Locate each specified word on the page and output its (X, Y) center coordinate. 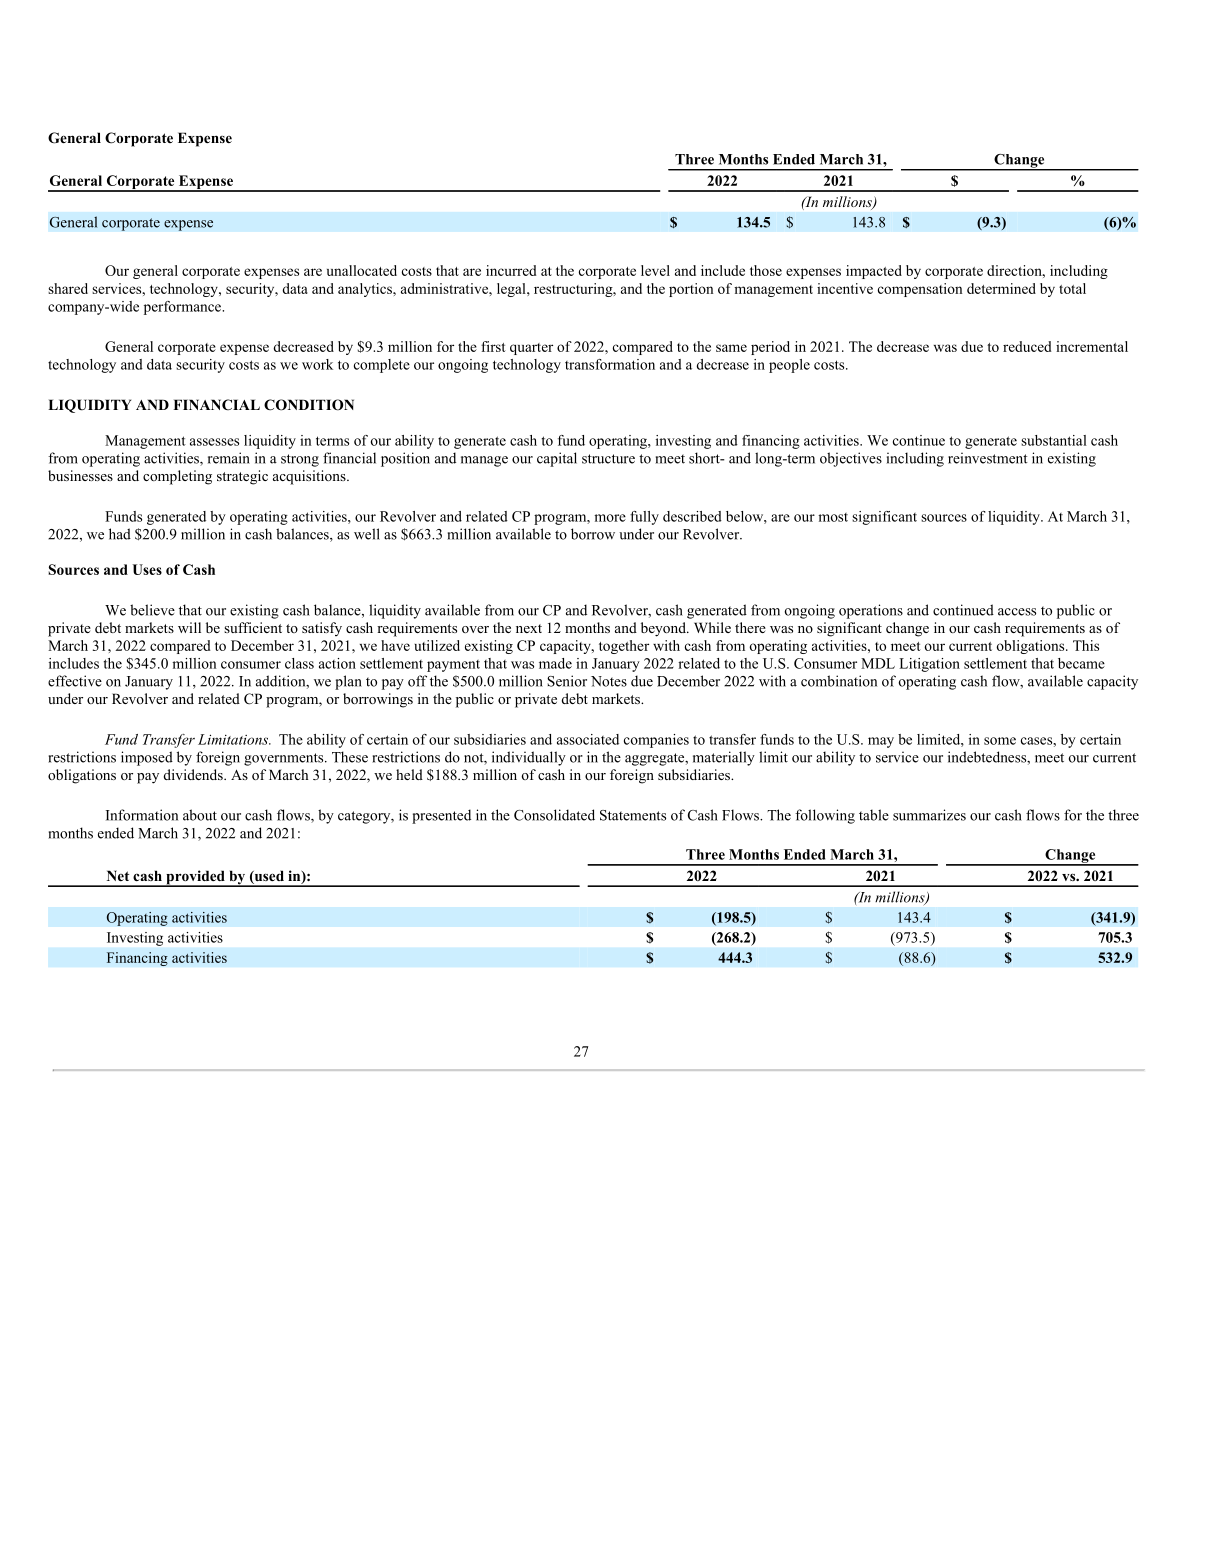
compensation (920, 290)
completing (177, 477)
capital (557, 459)
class (299, 663)
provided (195, 878)
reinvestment (988, 458)
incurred (511, 270)
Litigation (929, 665)
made (555, 663)
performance (183, 308)
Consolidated (554, 815)
